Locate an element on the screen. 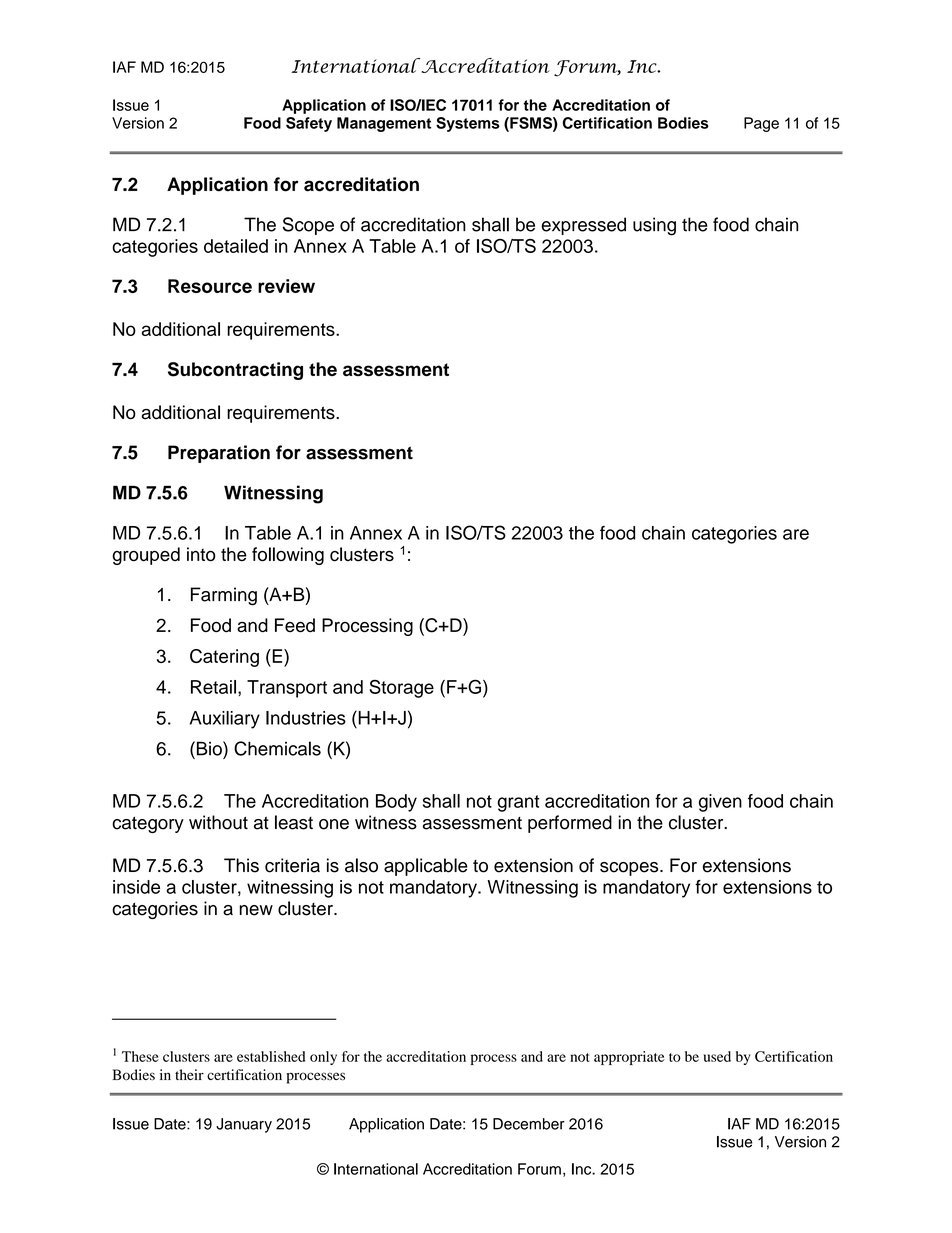 The height and width of the screenshot is (1233, 952). Systems is located at coordinates (468, 124).
